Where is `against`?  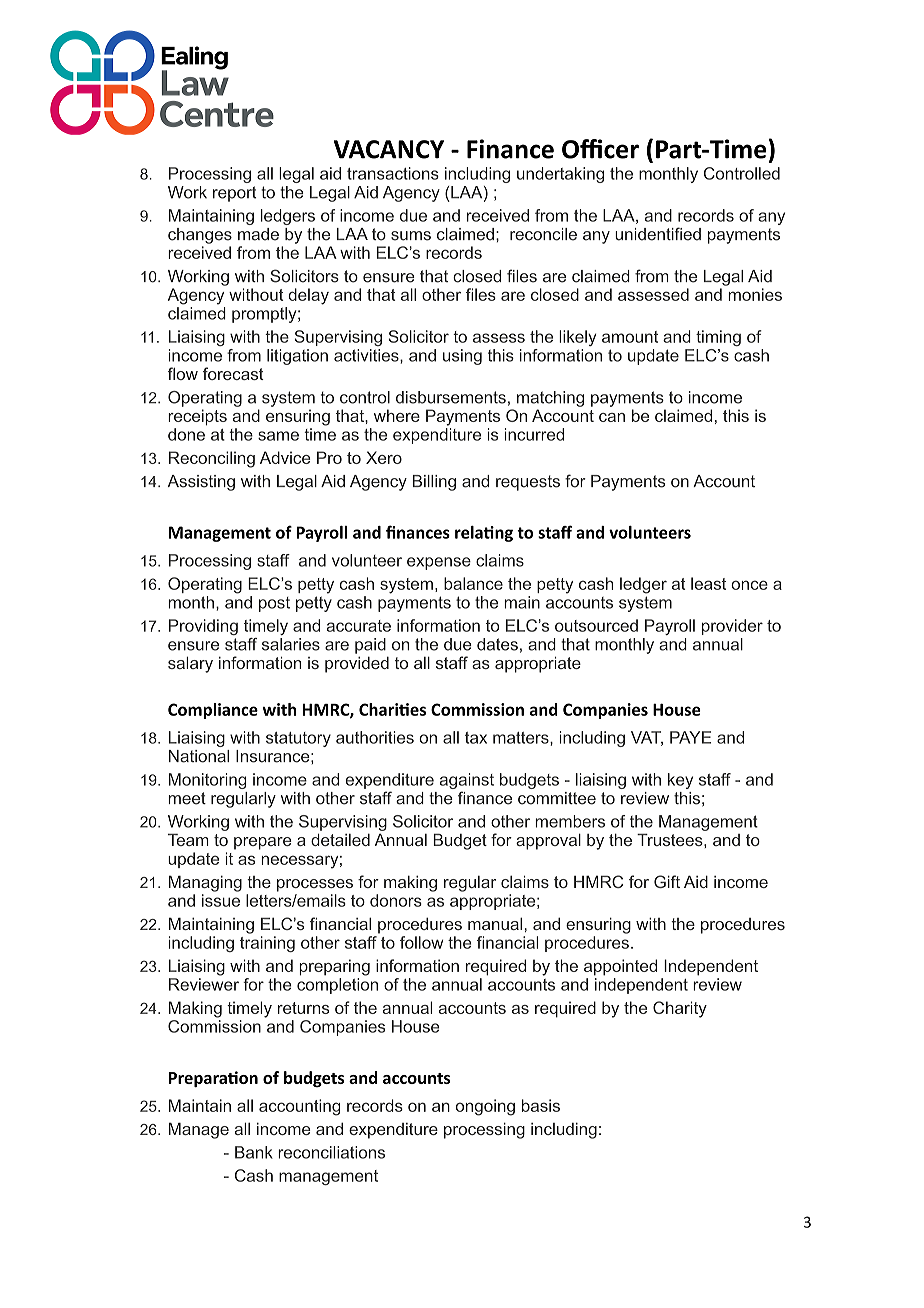
against is located at coordinates (467, 782).
